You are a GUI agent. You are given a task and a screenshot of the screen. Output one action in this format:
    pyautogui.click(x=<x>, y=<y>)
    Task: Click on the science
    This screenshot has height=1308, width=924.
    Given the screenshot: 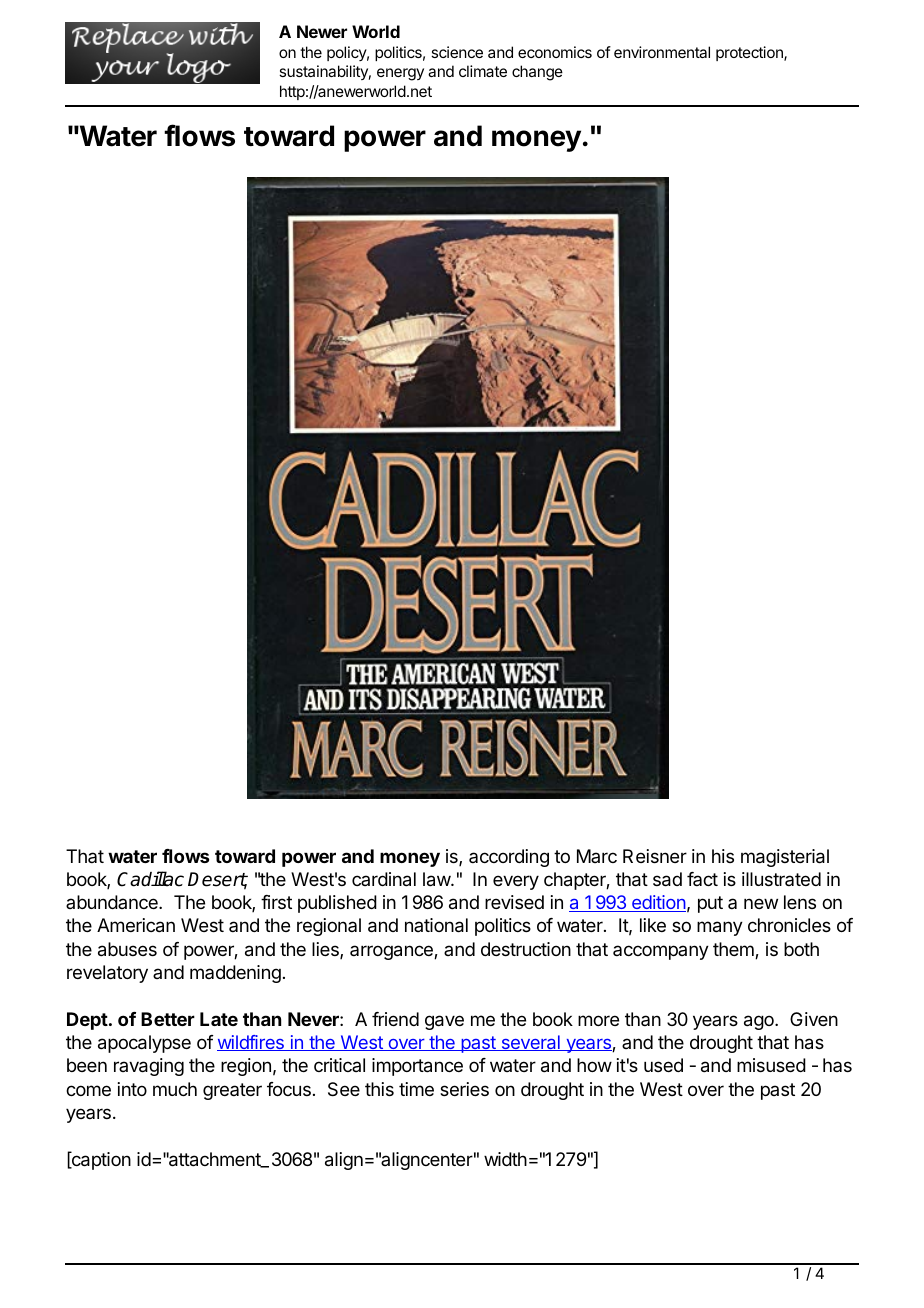 What is the action you would take?
    pyautogui.click(x=457, y=52)
